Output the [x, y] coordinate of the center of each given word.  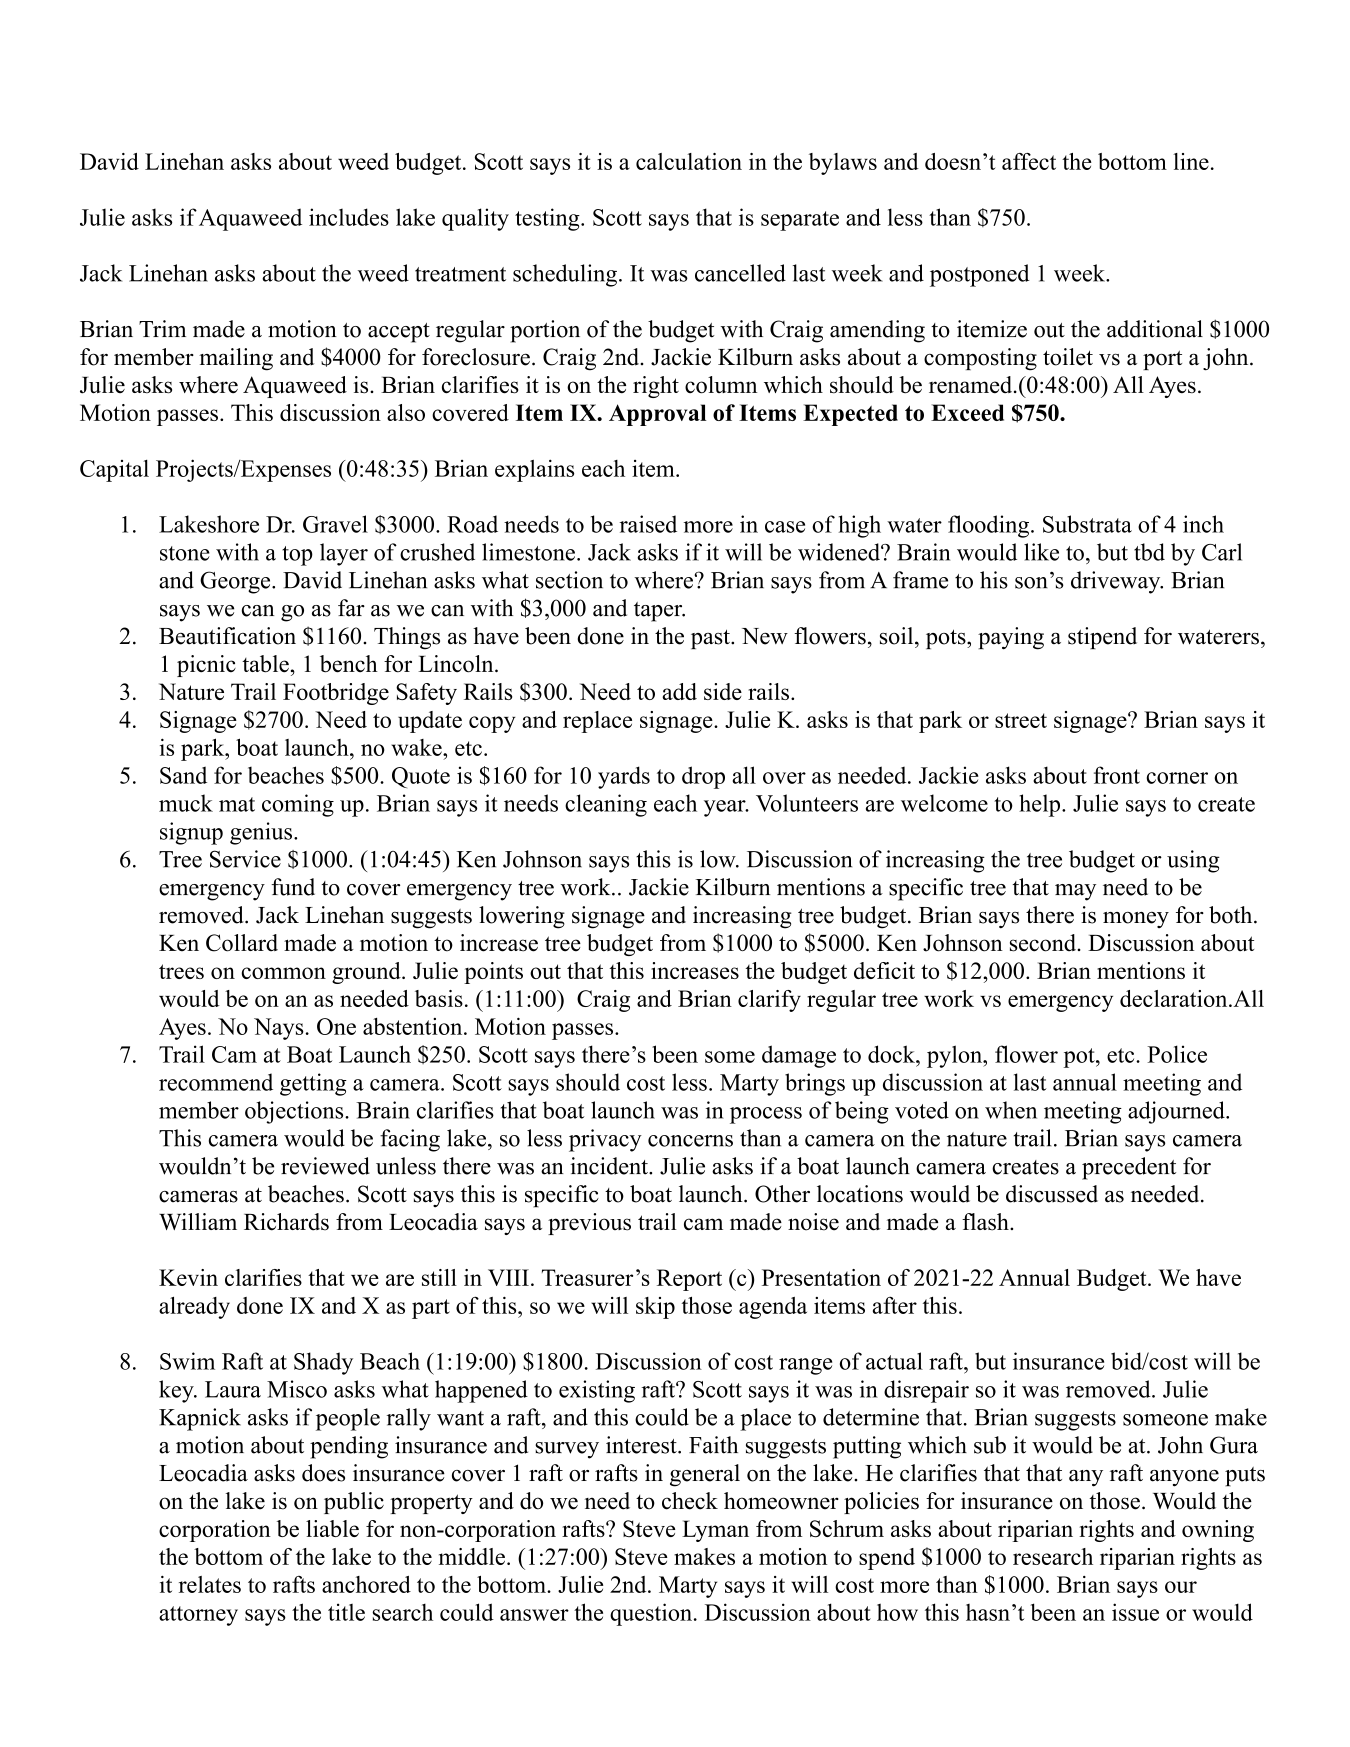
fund [293, 887]
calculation [689, 161]
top [297, 556]
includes [349, 217]
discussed [1052, 1194]
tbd [1149, 552]
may [1075, 892]
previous [589, 1224]
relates [210, 1584]
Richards [286, 1222]
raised [648, 524]
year [726, 808]
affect [1029, 161]
